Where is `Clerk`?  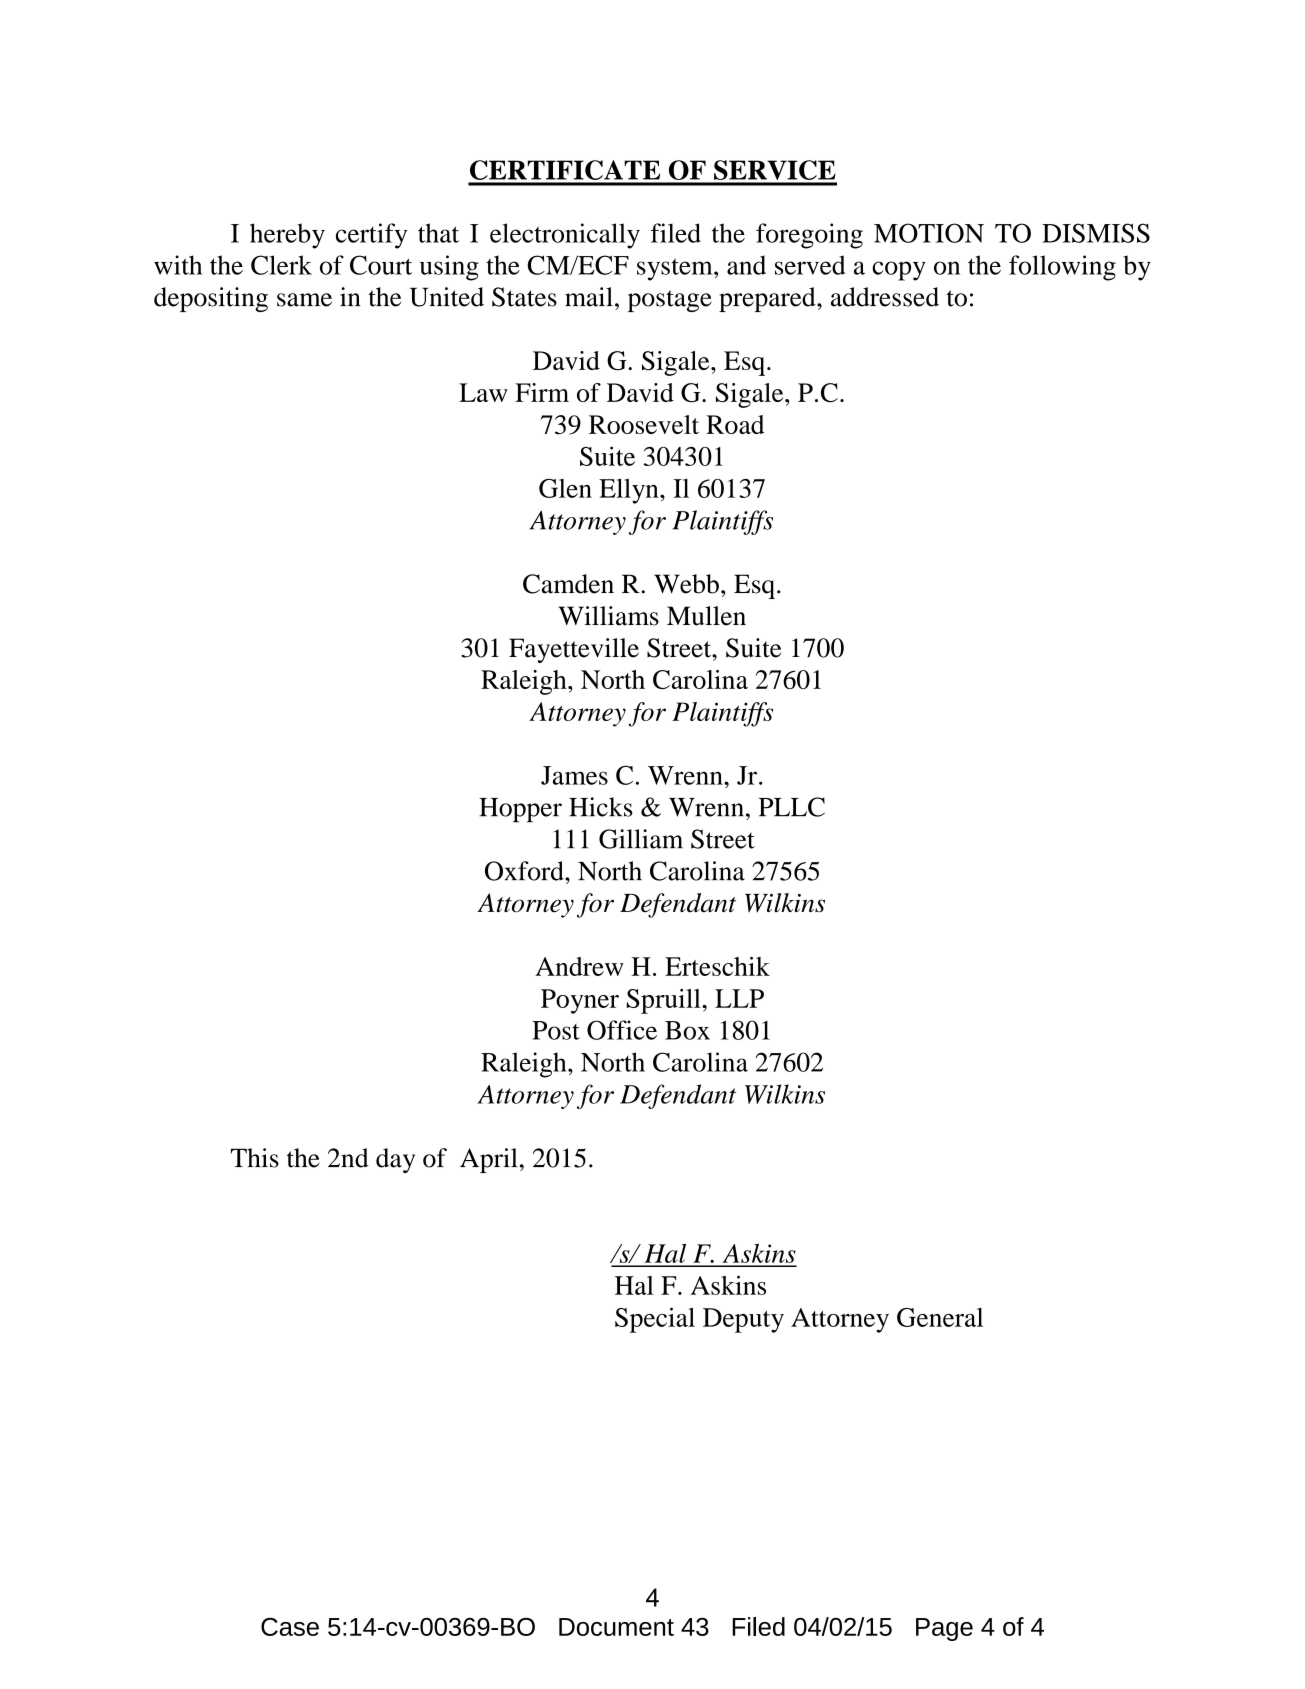
Clerk is located at coordinates (281, 265).
